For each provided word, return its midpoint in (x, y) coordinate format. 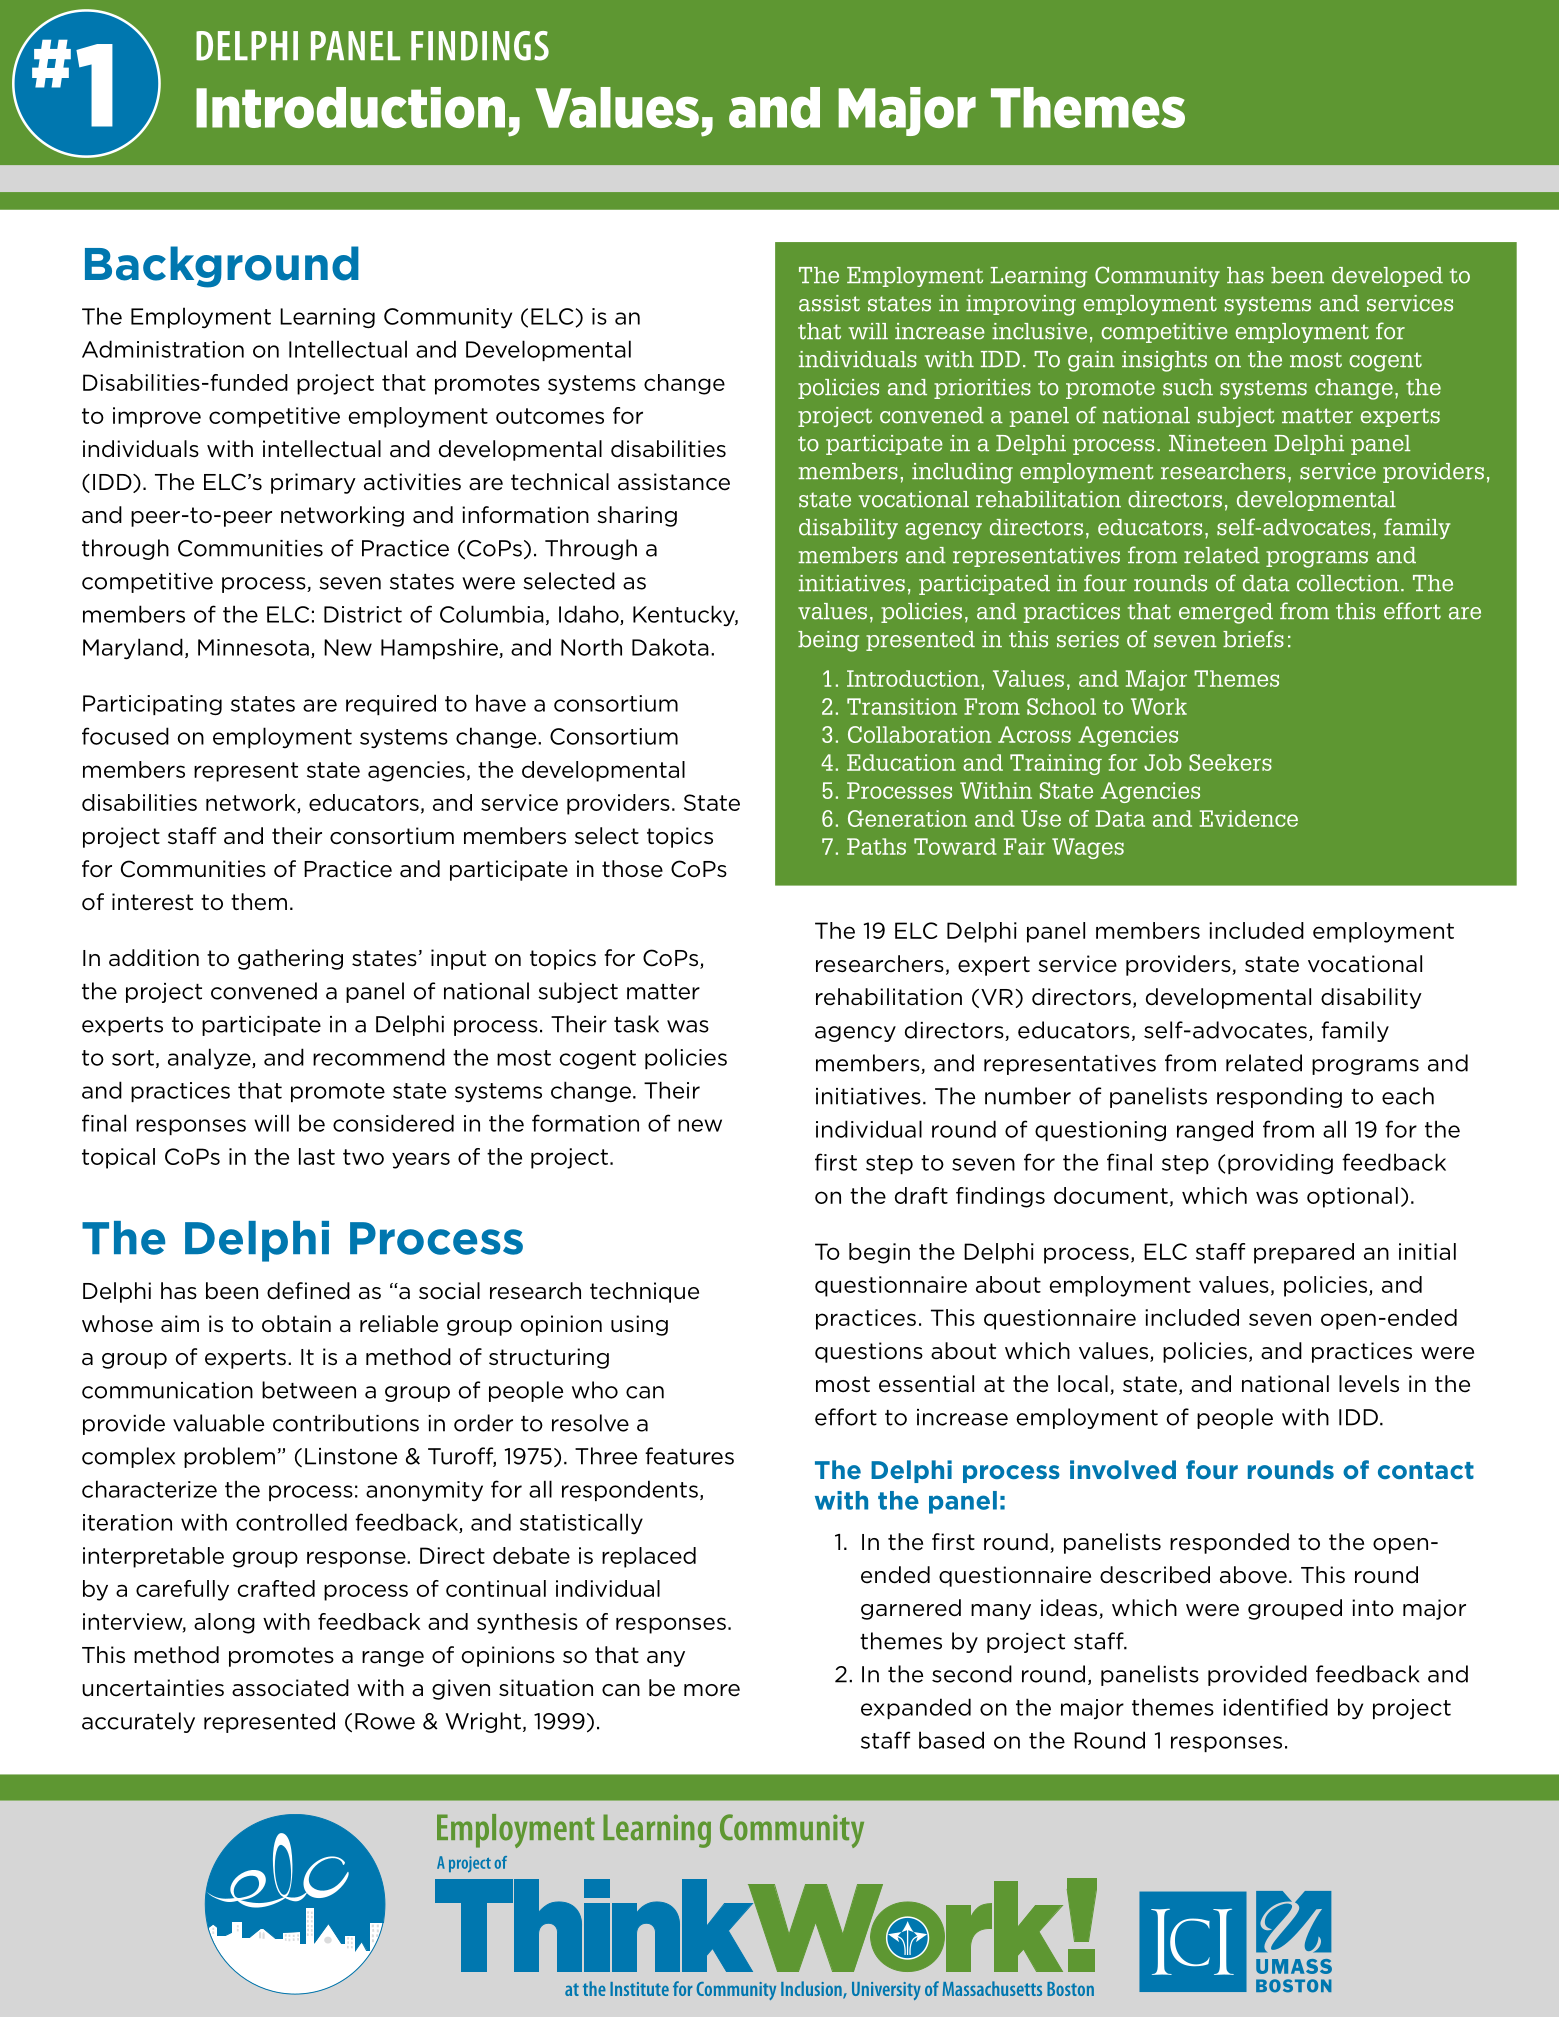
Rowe (385, 1721)
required (391, 704)
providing (1280, 1163)
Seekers (1230, 762)
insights (1164, 361)
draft (921, 1195)
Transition (902, 706)
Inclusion (812, 1990)
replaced (649, 1557)
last (317, 1156)
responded (1229, 1543)
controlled (291, 1522)
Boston (1070, 1989)
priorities (982, 389)
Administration (163, 349)
